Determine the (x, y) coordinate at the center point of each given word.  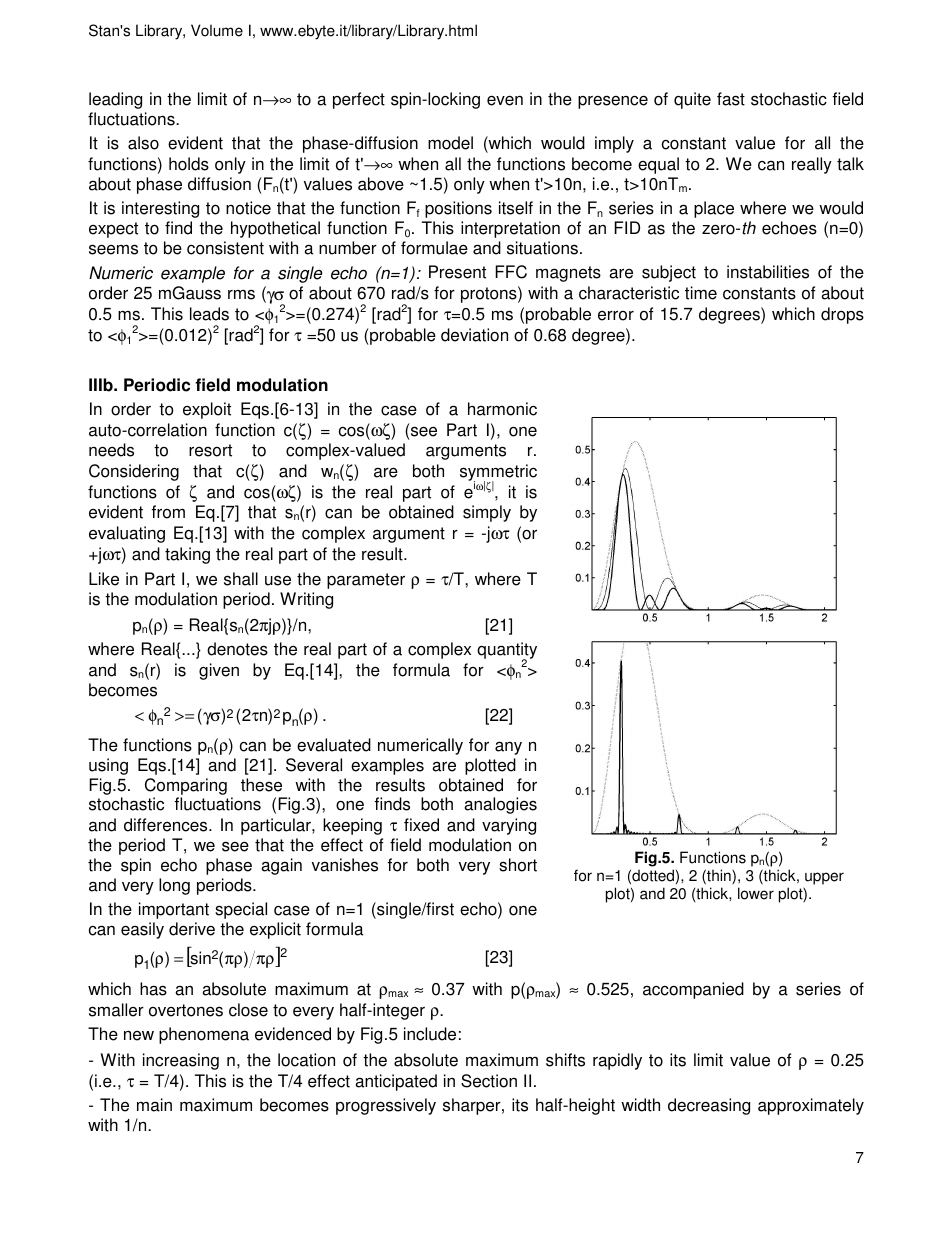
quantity (507, 652)
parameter (366, 581)
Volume (217, 30)
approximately (811, 1106)
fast (731, 99)
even (505, 100)
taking (187, 555)
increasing (181, 1061)
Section (489, 1081)
